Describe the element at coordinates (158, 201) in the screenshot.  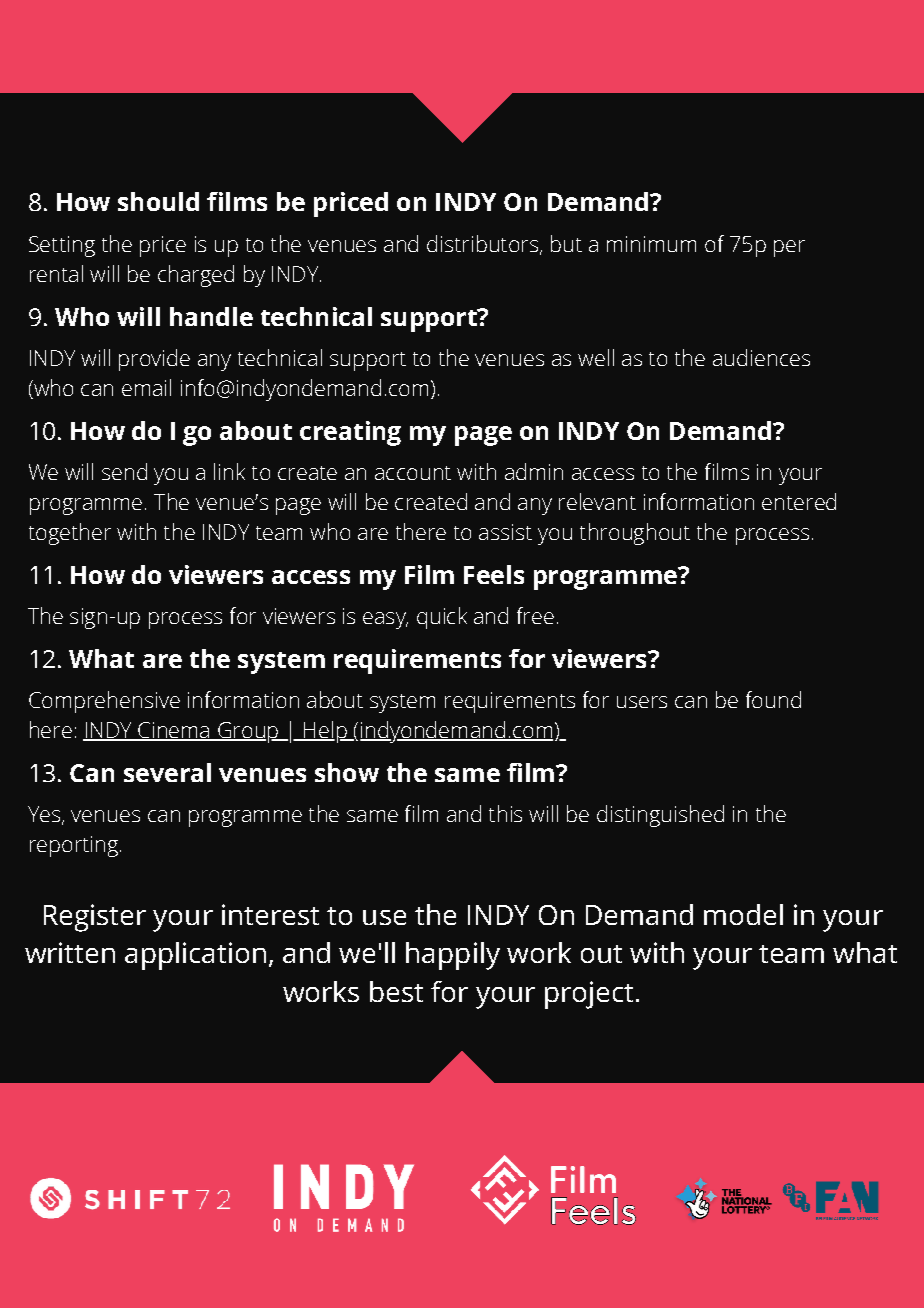
I see `should` at that location.
